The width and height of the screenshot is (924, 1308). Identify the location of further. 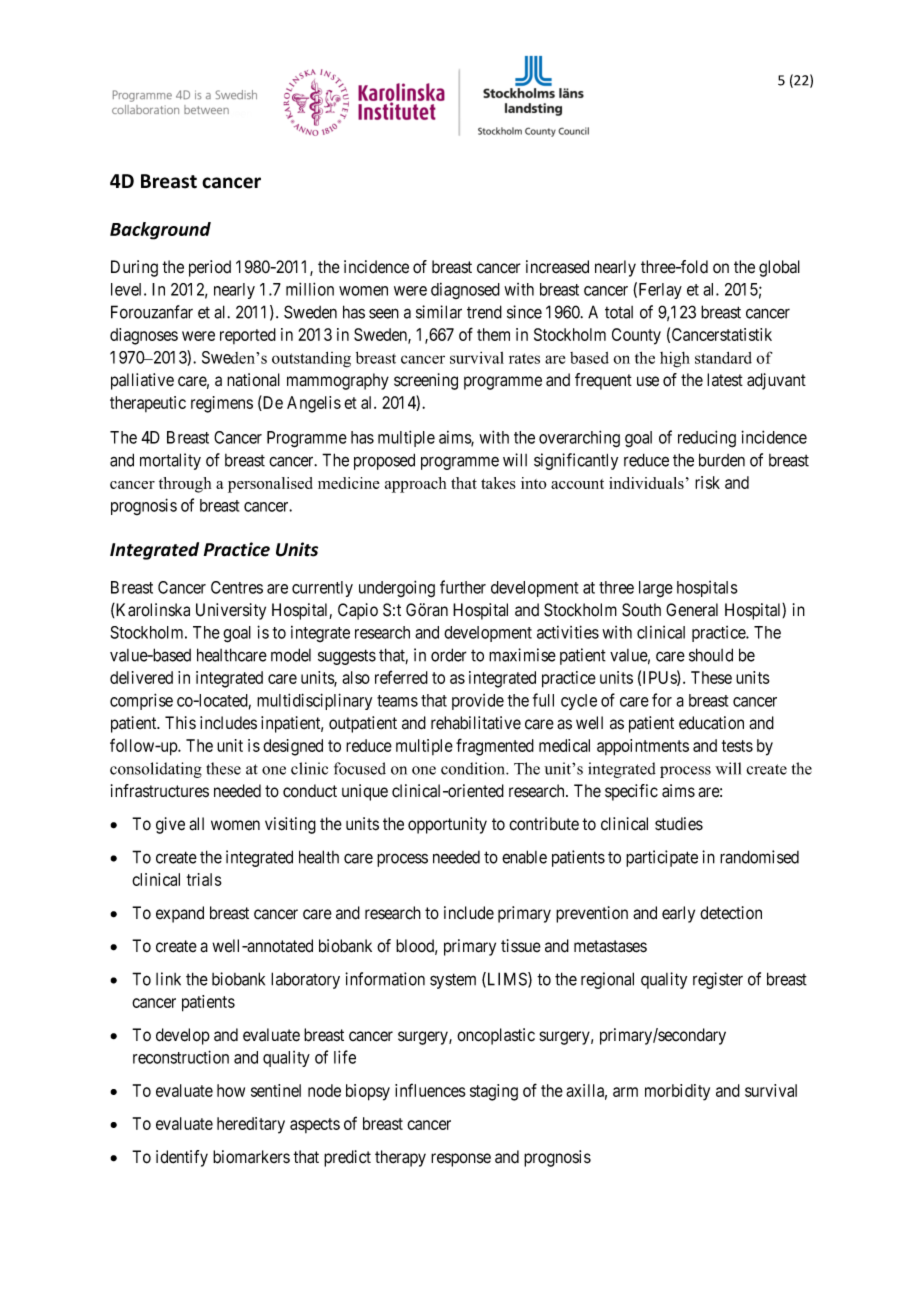
(463, 587).
